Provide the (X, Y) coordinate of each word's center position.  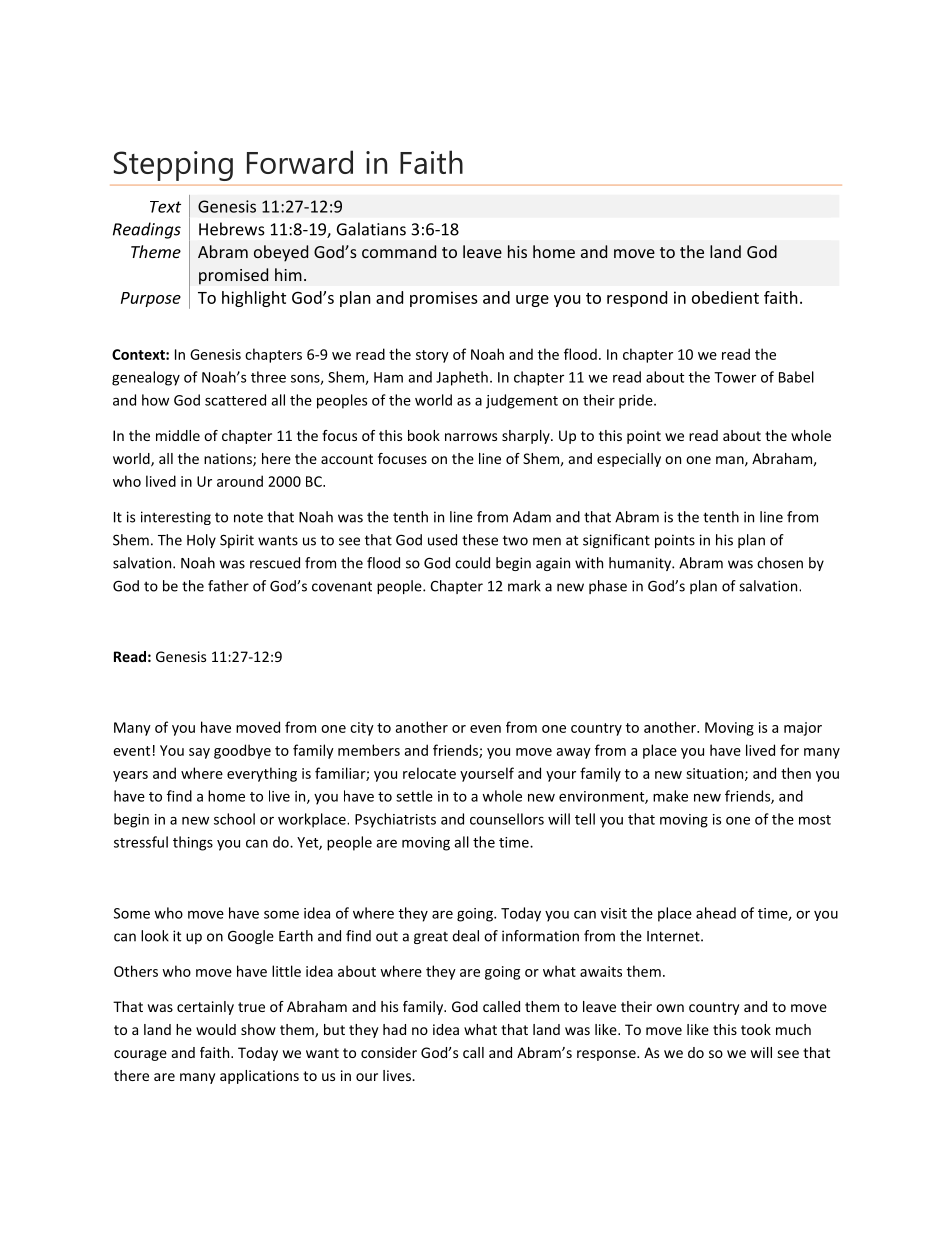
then (796, 773)
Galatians (371, 229)
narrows (471, 437)
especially (629, 460)
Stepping (173, 166)
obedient (725, 297)
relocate (429, 773)
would (216, 1029)
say (199, 753)
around (240, 481)
